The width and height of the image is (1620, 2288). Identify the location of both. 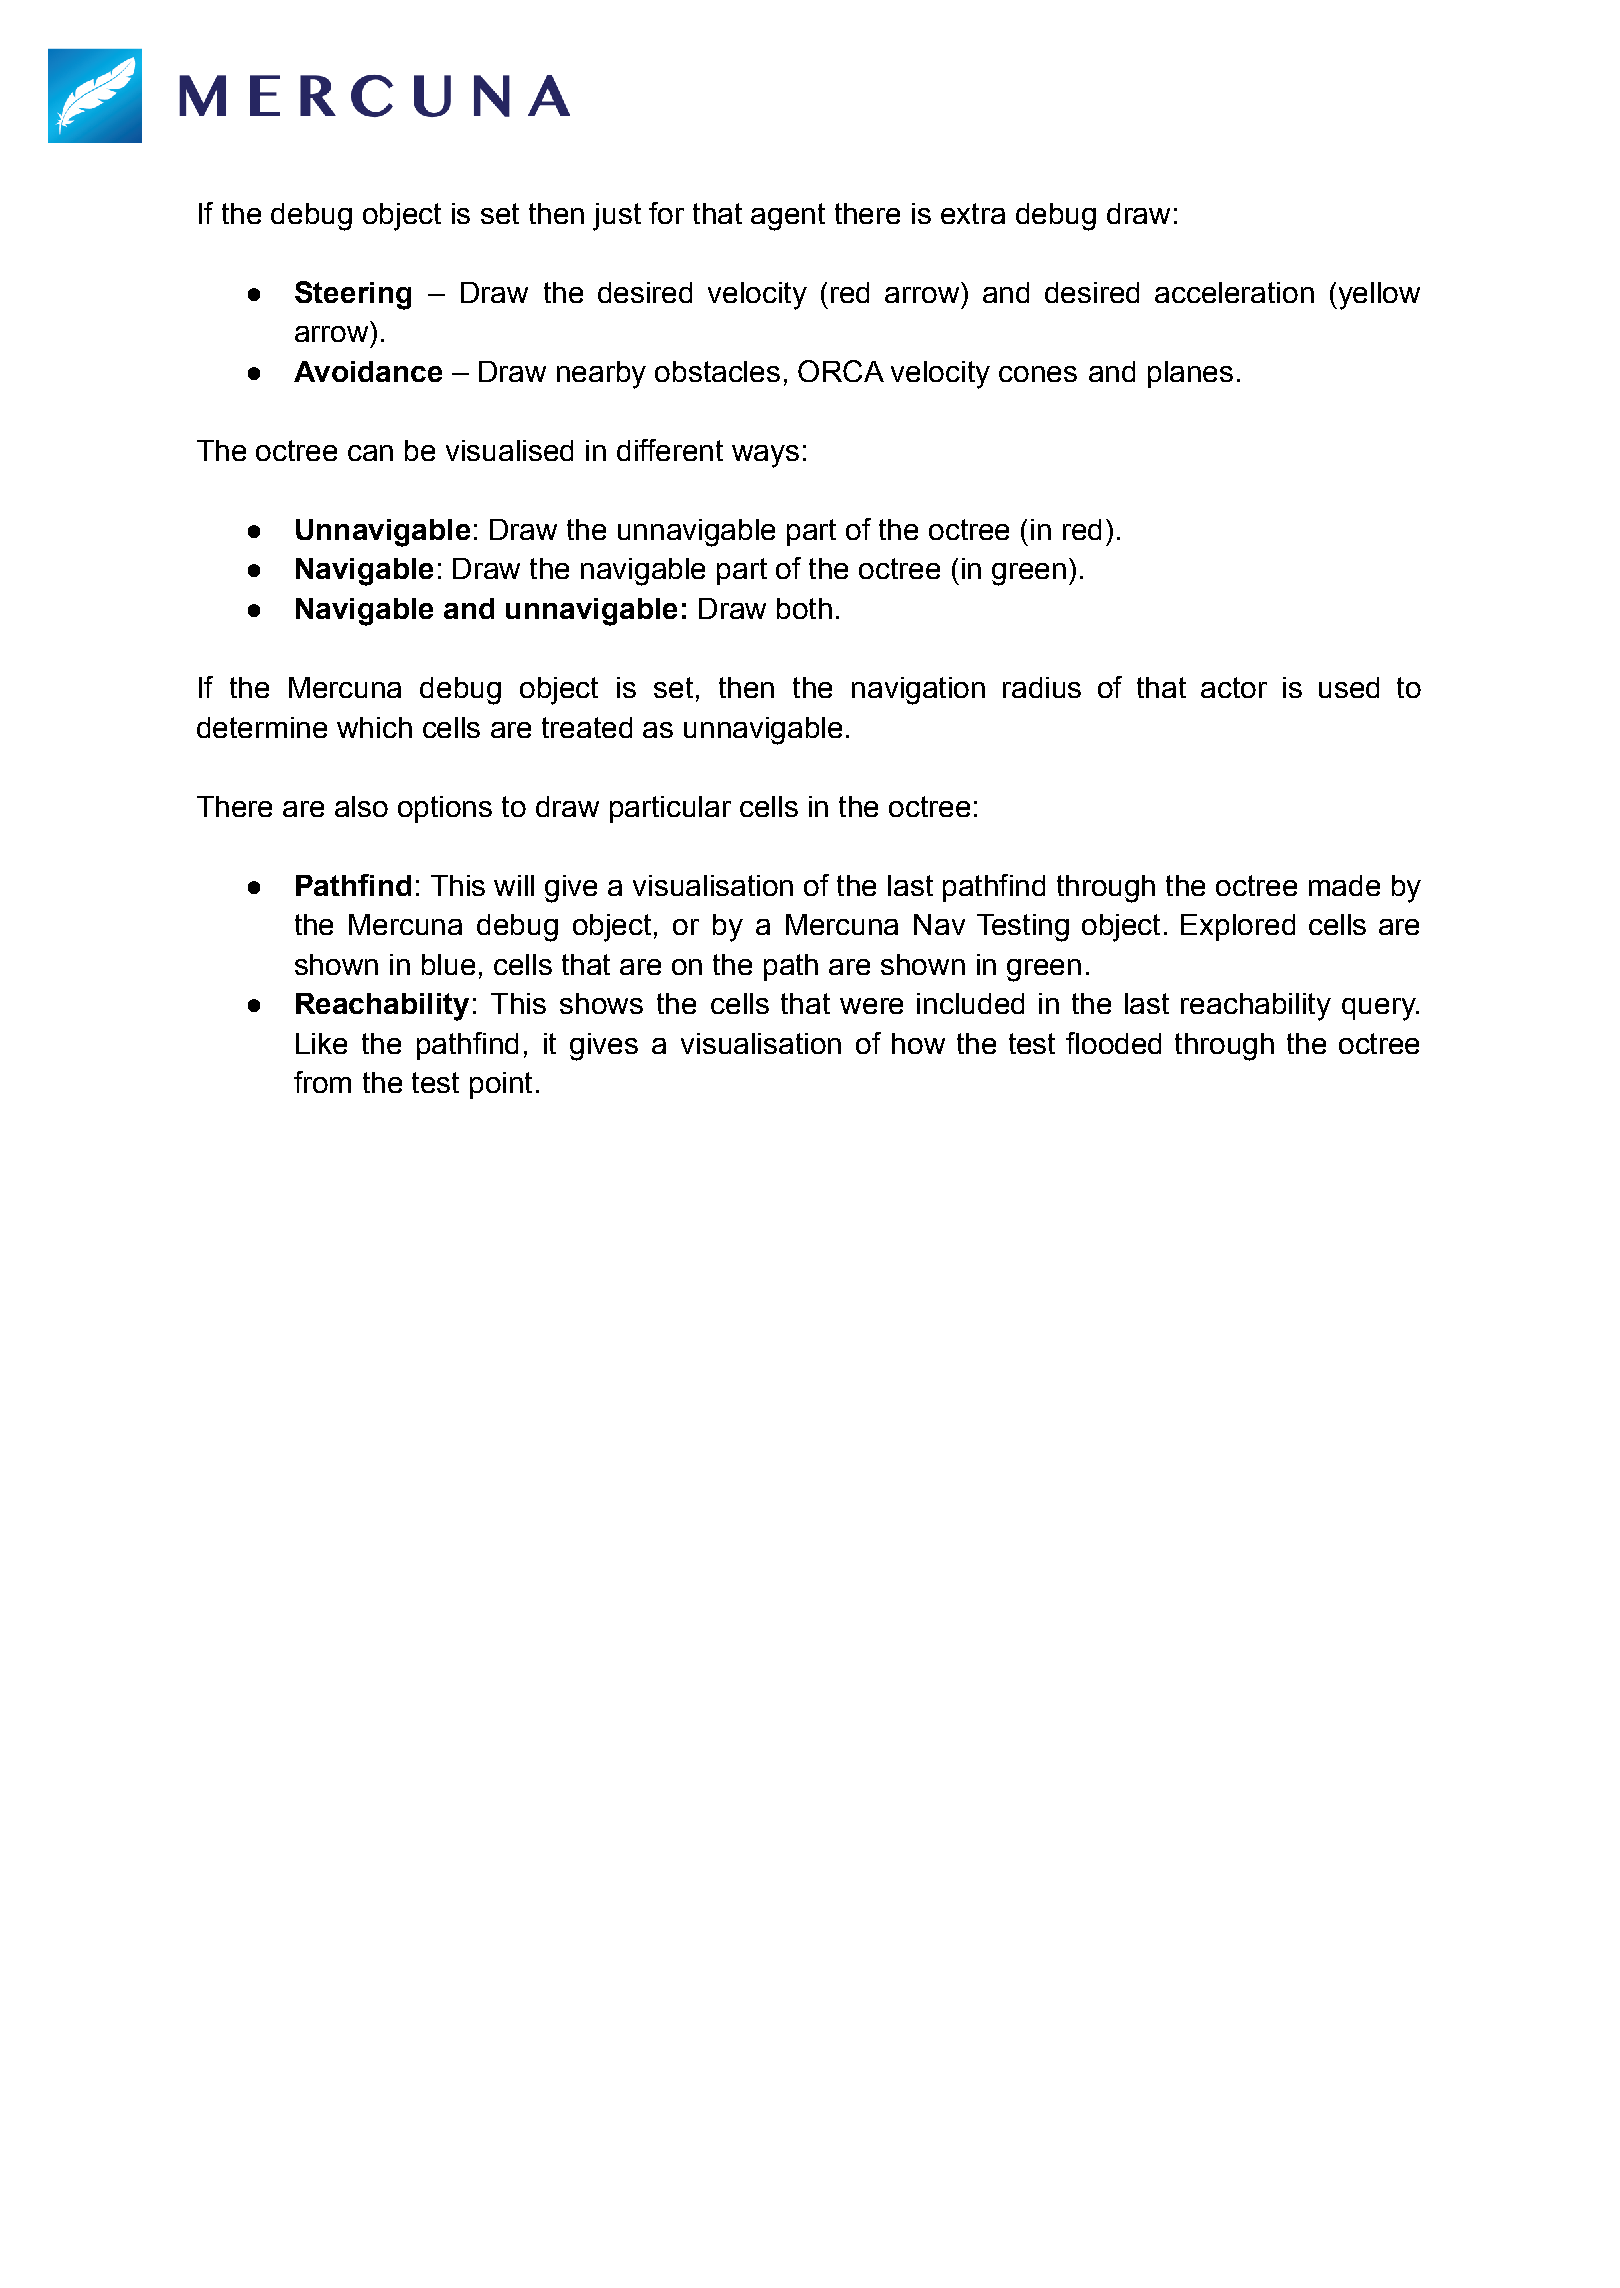
(804, 608).
